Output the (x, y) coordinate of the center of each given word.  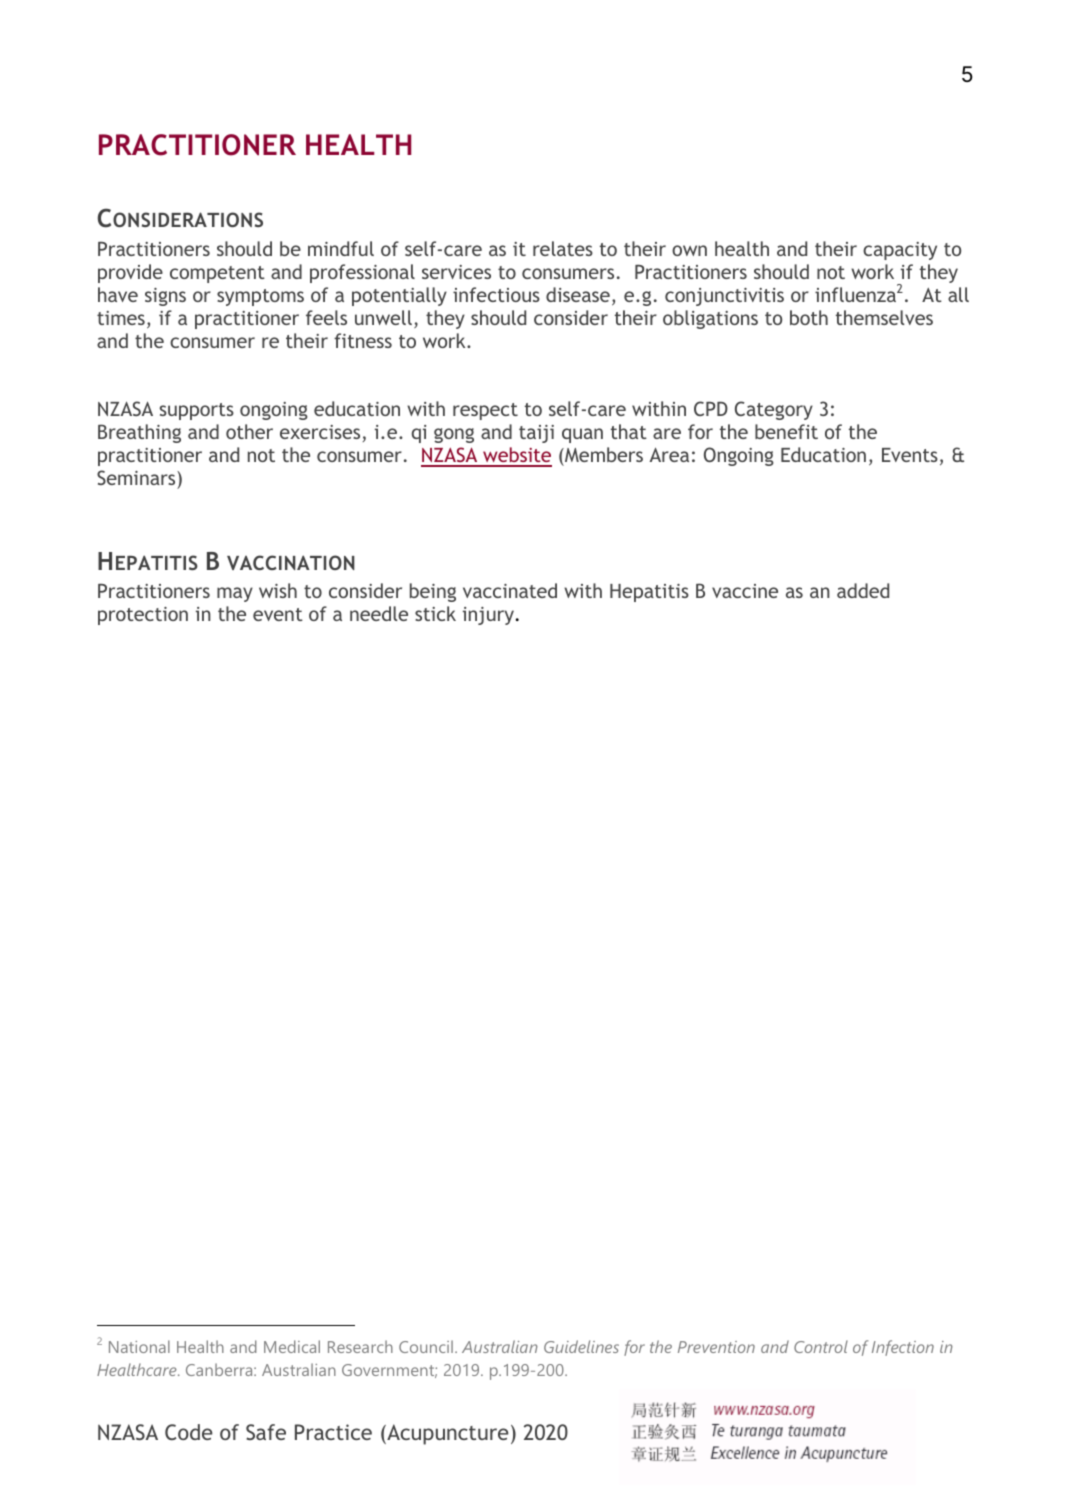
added (863, 590)
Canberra (220, 1369)
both (809, 317)
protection (143, 616)
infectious (496, 294)
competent (217, 274)
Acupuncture (447, 1434)
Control (821, 1346)
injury (489, 616)
